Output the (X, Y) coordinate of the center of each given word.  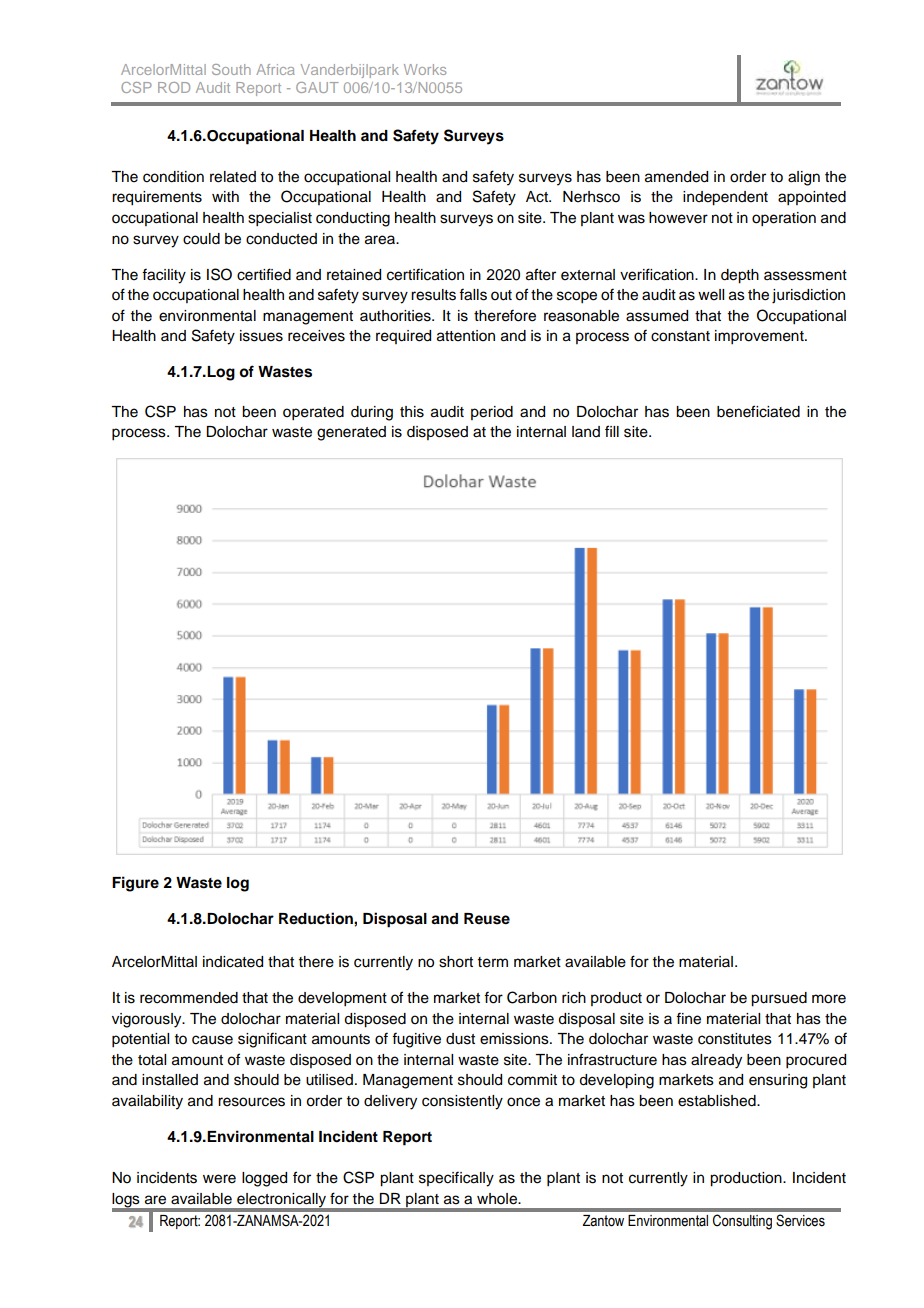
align (804, 178)
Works (425, 69)
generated (351, 433)
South (231, 69)
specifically (456, 1179)
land (586, 431)
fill (612, 431)
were (219, 1179)
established (718, 1101)
